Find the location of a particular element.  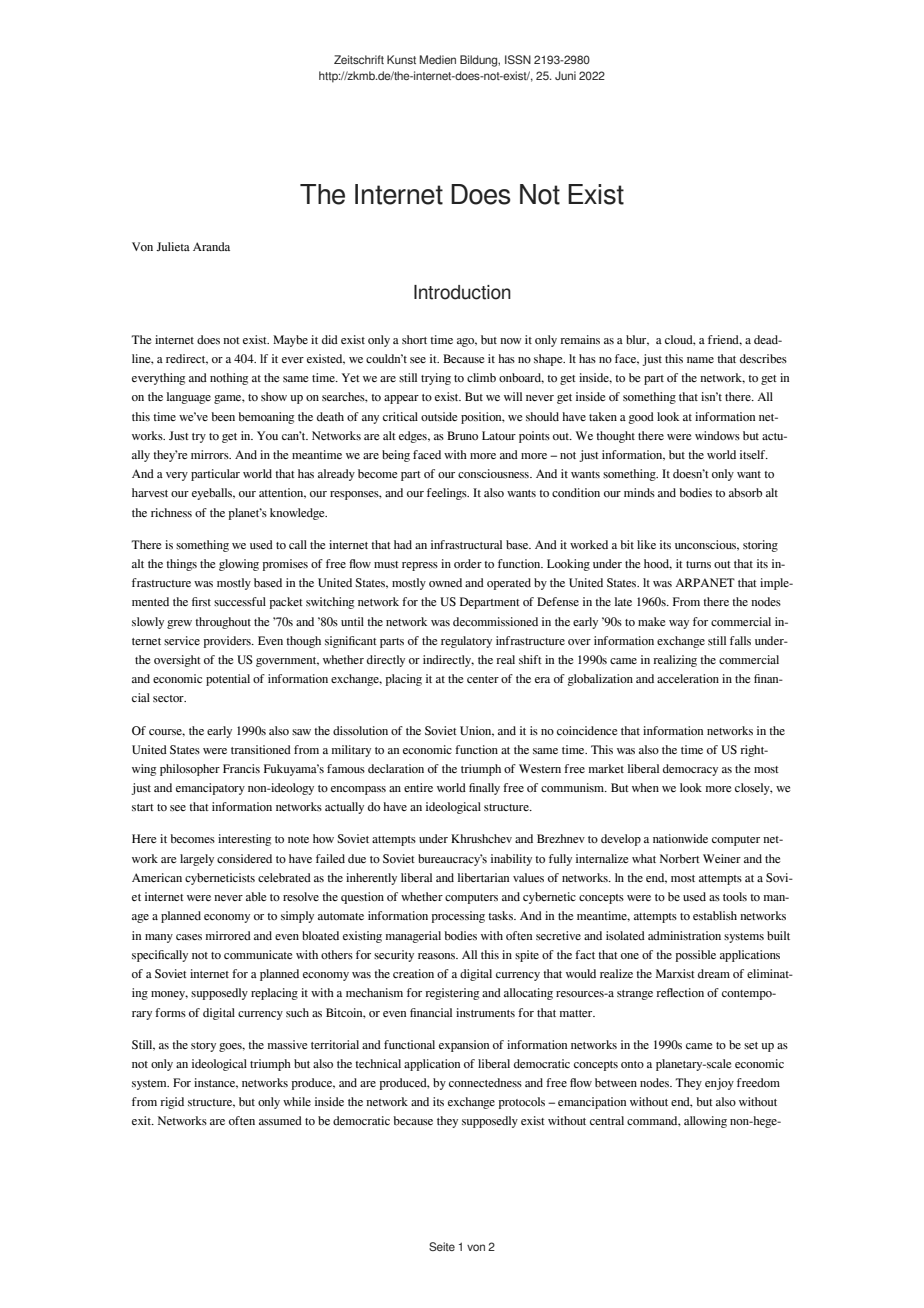

Seite is located at coordinates (442, 1246).
